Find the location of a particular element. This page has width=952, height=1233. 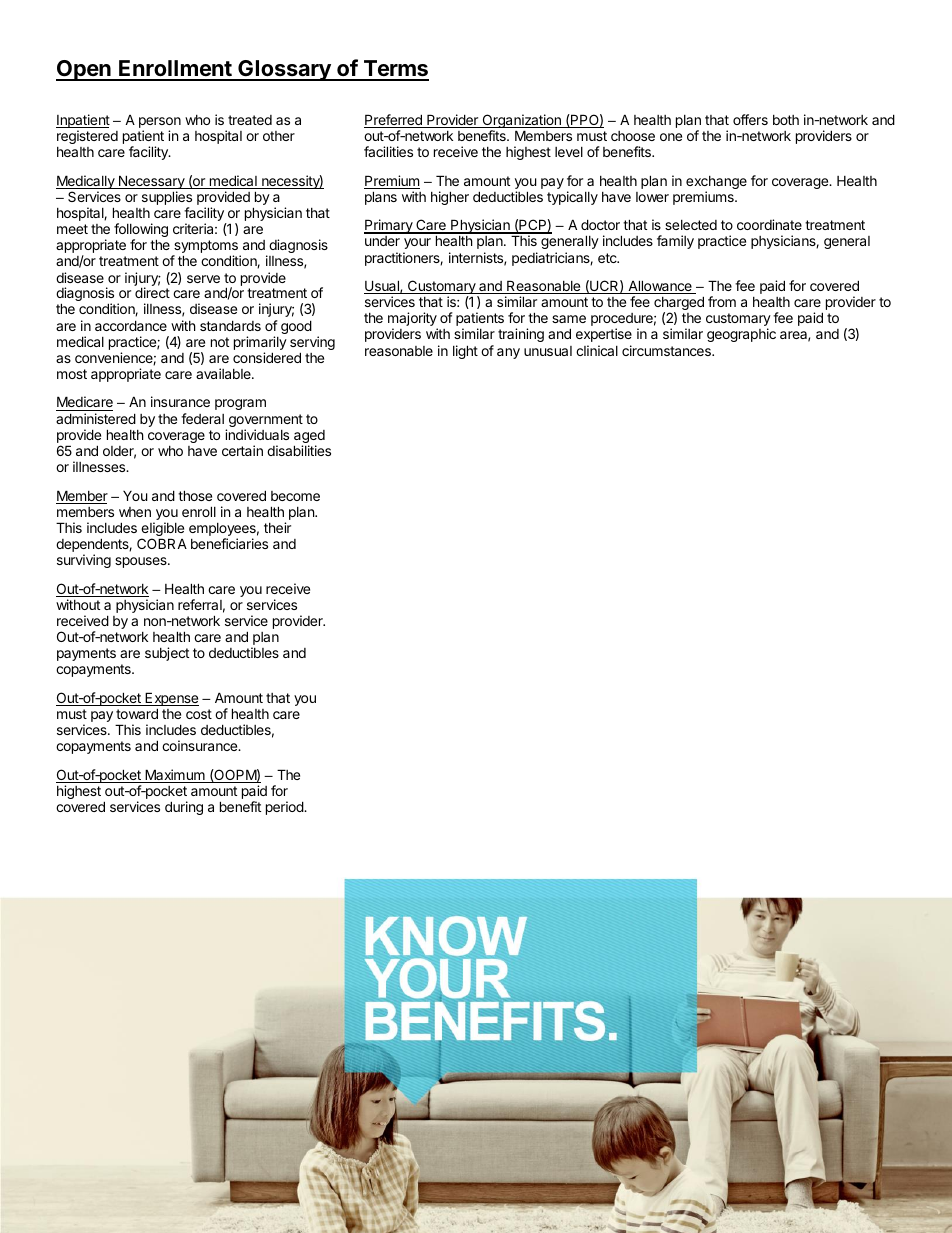

federal is located at coordinates (202, 418).
